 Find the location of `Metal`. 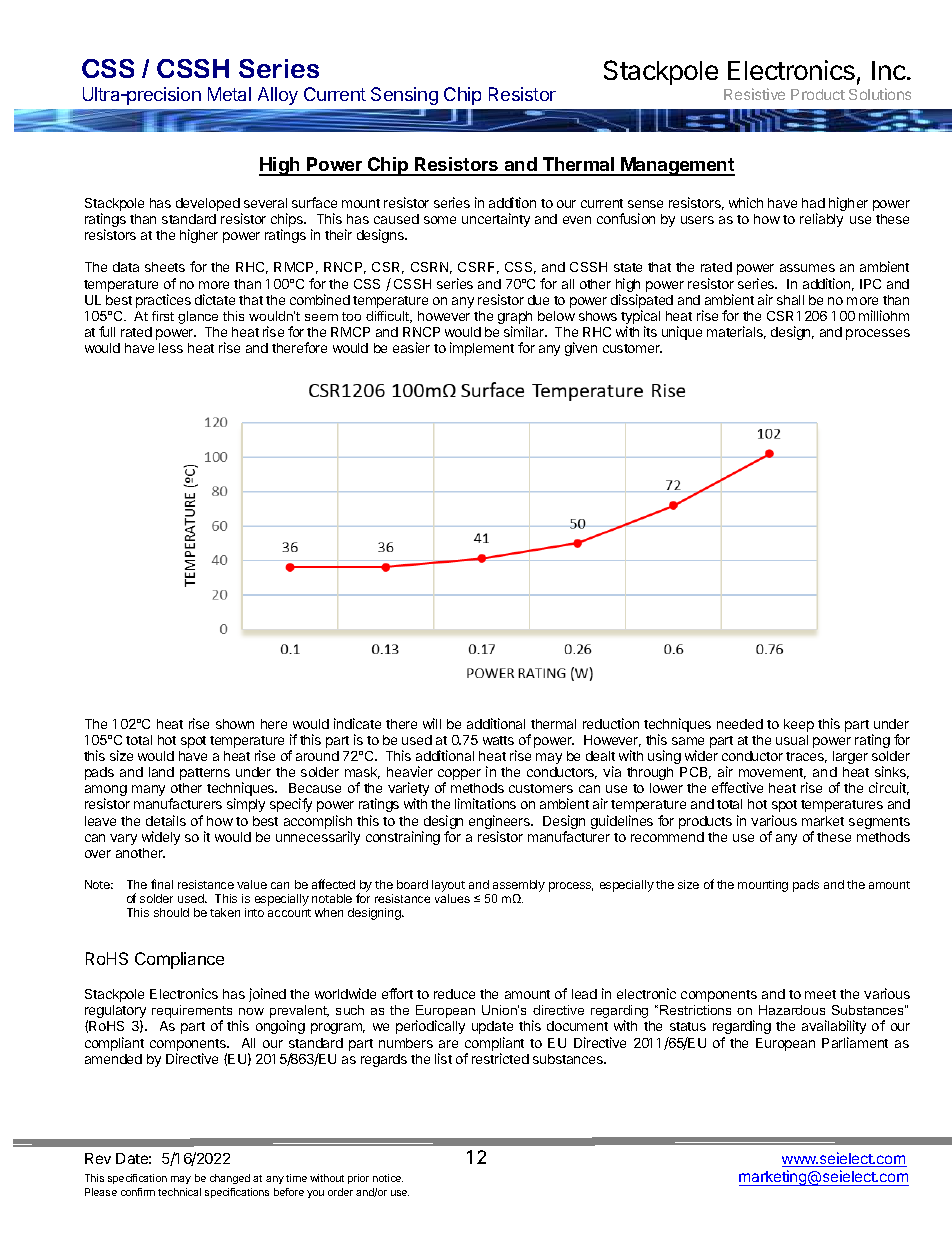

Metal is located at coordinates (229, 94).
